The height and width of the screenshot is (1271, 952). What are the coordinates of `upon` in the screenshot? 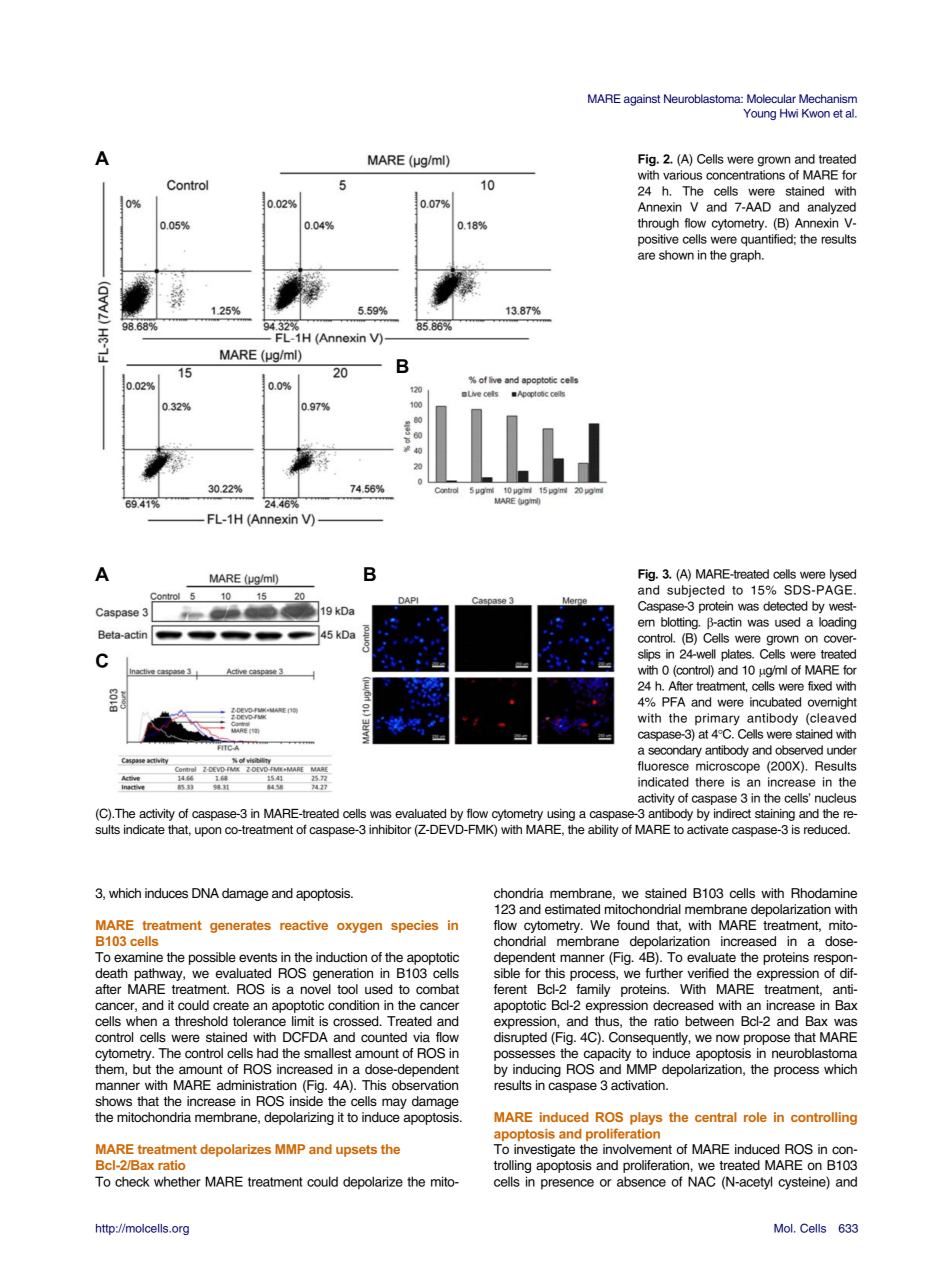 It's located at (208, 832).
